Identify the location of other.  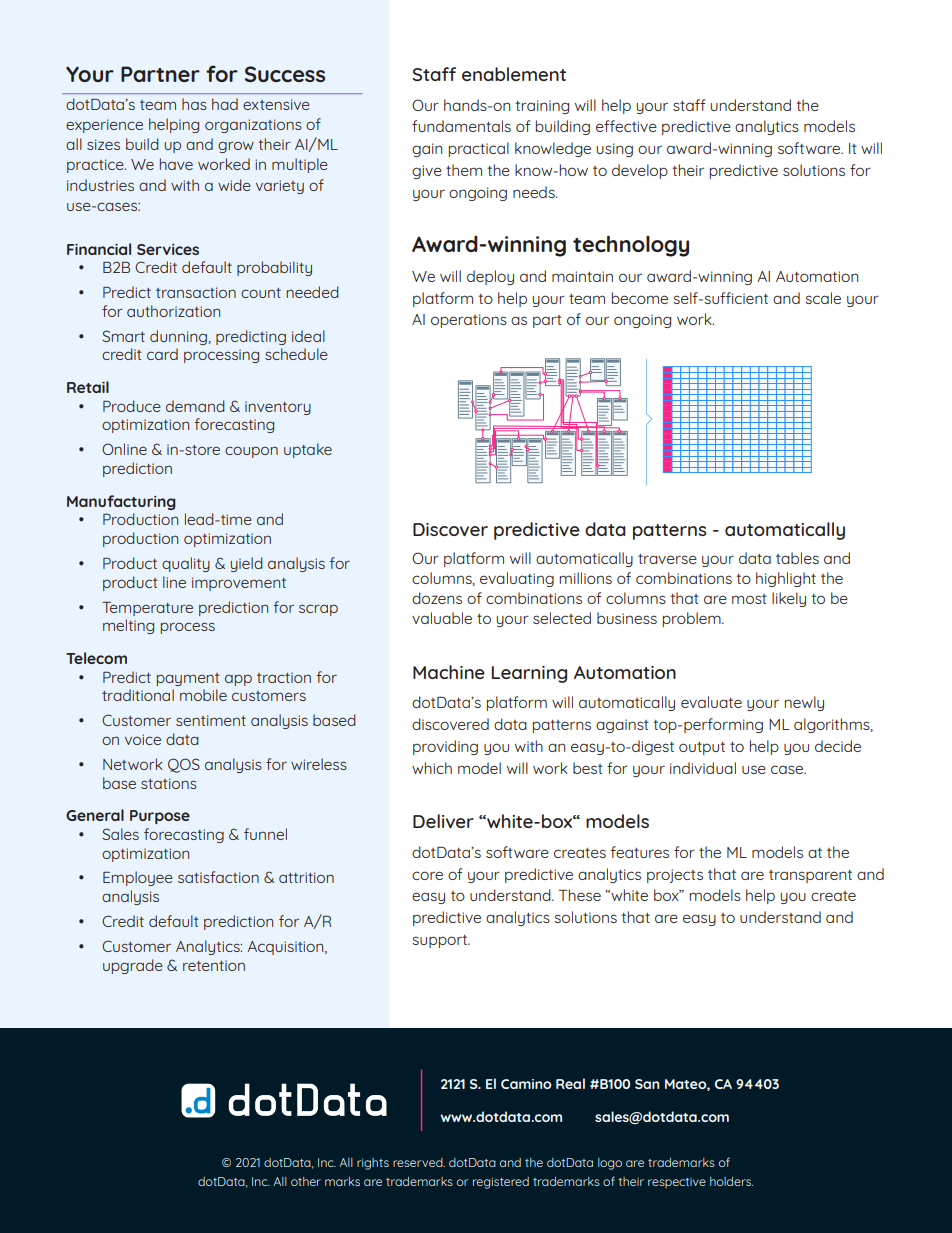
(306, 1181).
